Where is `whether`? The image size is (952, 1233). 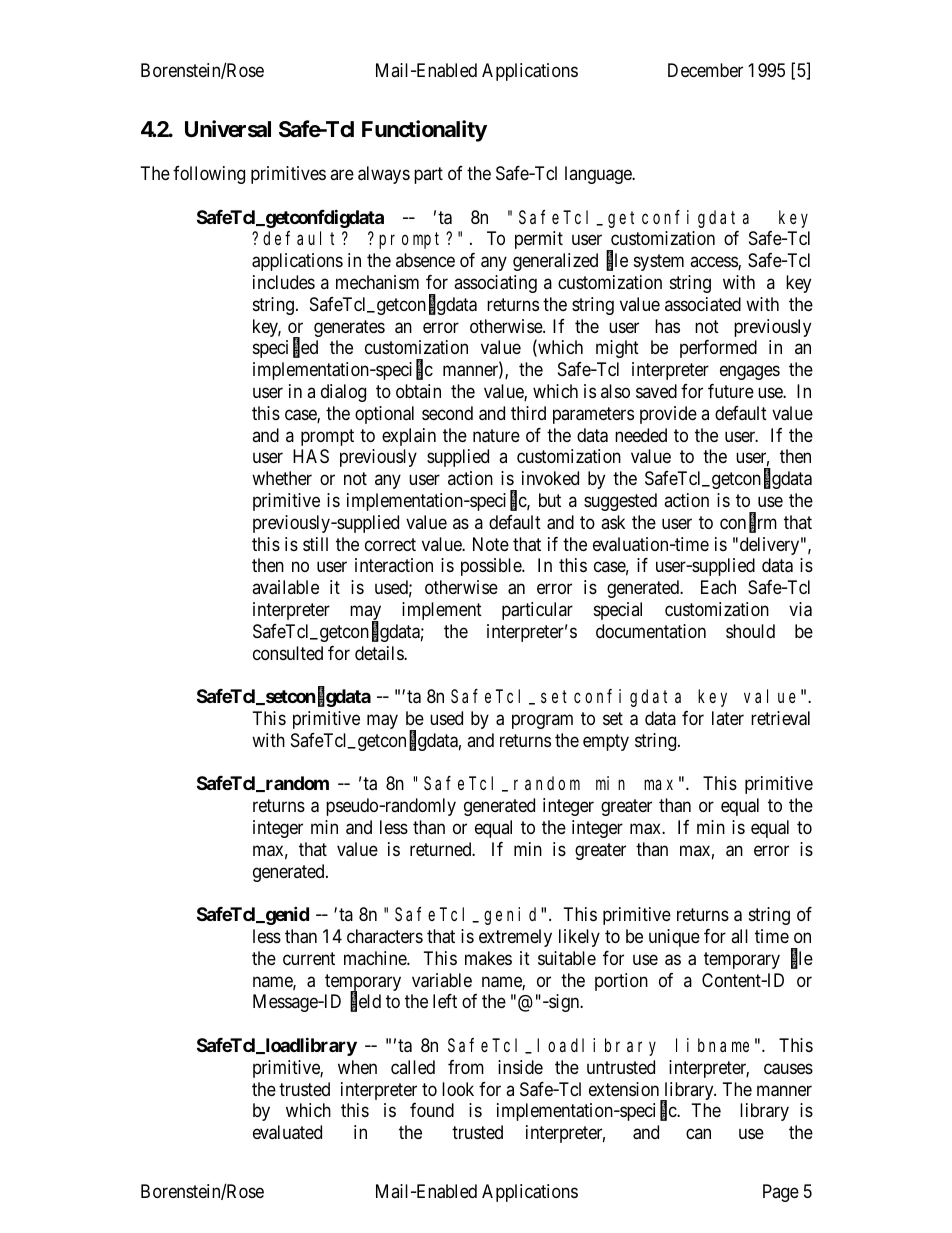 whether is located at coordinates (282, 478).
